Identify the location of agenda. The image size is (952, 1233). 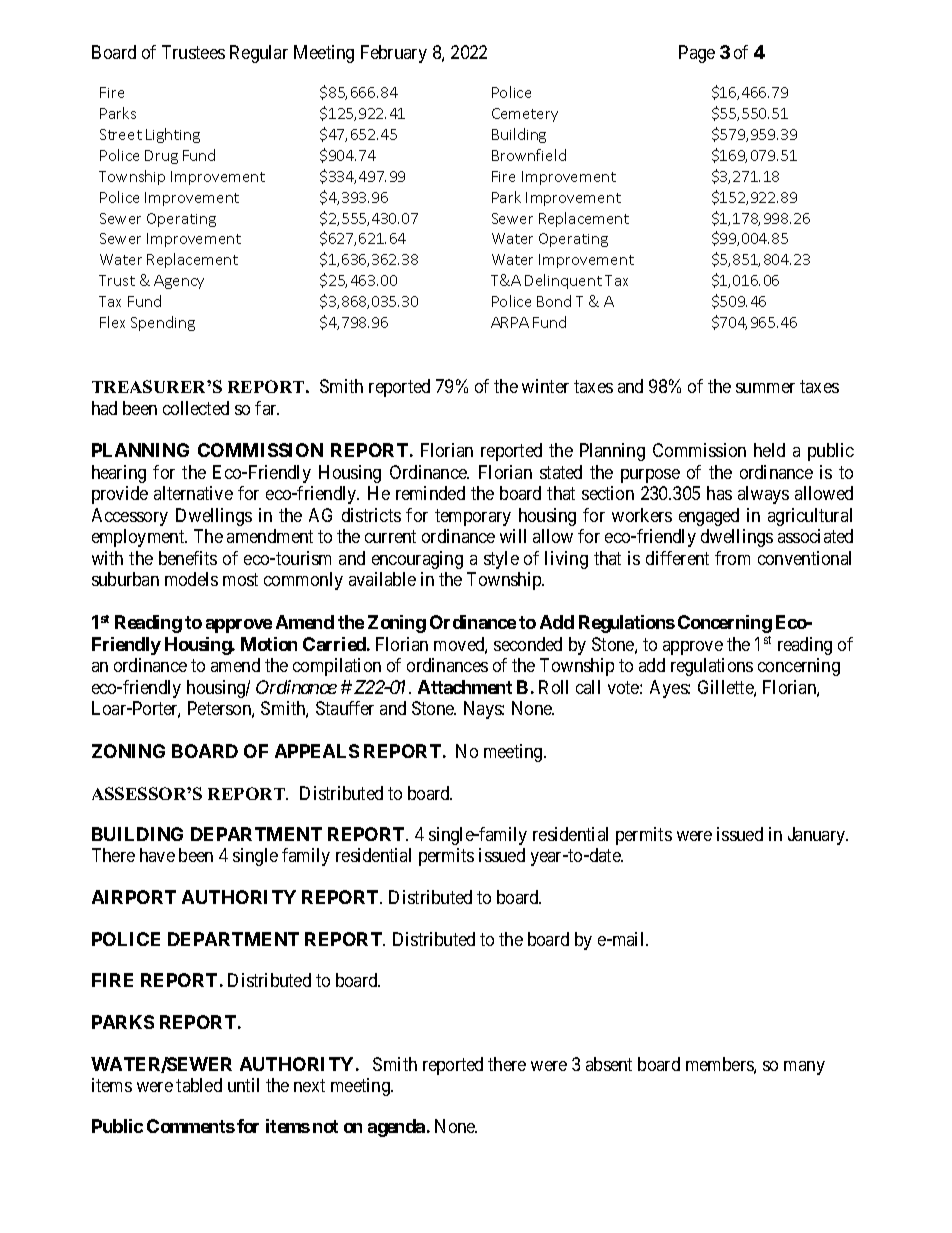
(396, 1128).
